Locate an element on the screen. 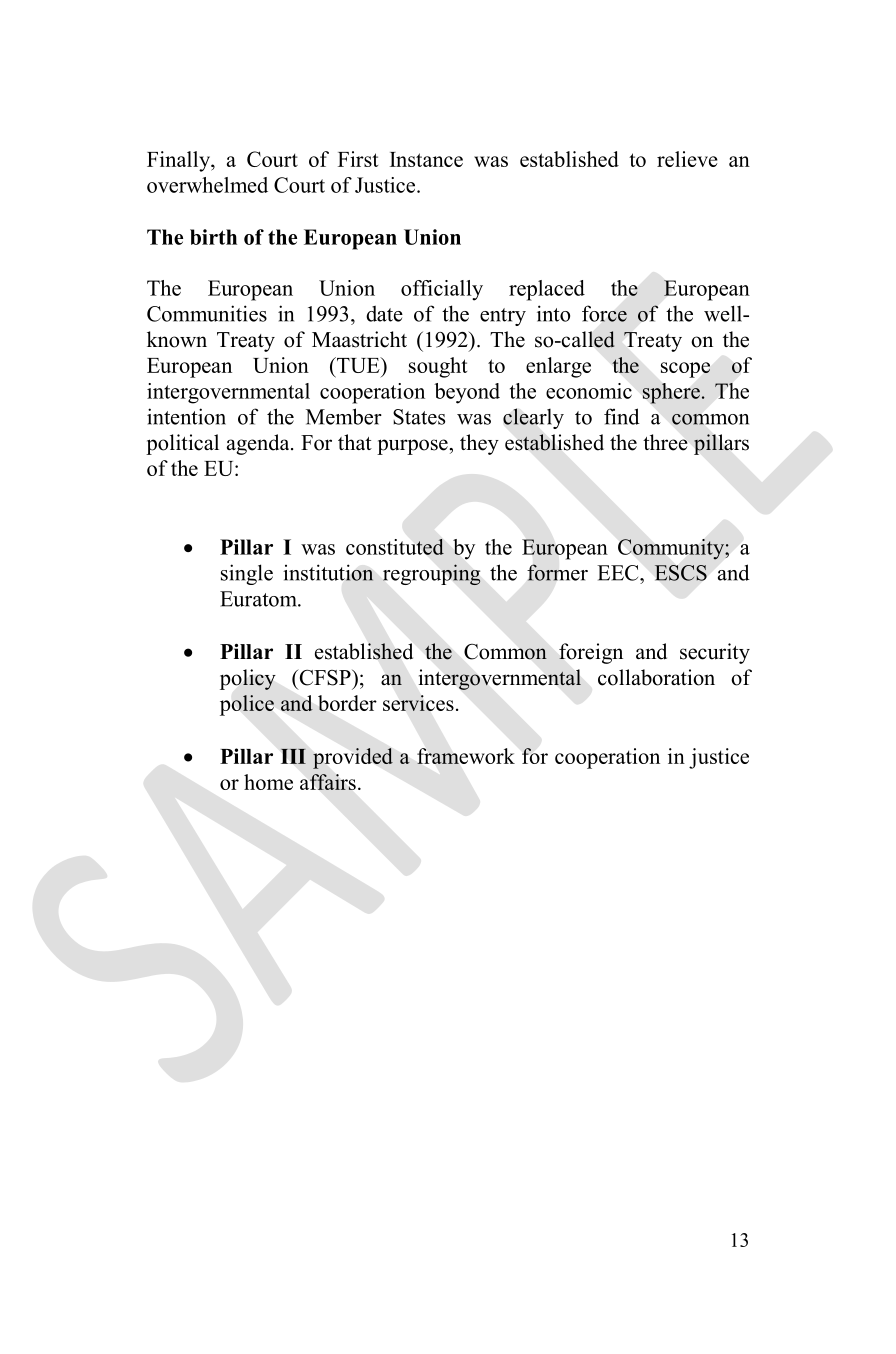 The width and height of the screenshot is (896, 1354). relieve is located at coordinates (687, 159).
